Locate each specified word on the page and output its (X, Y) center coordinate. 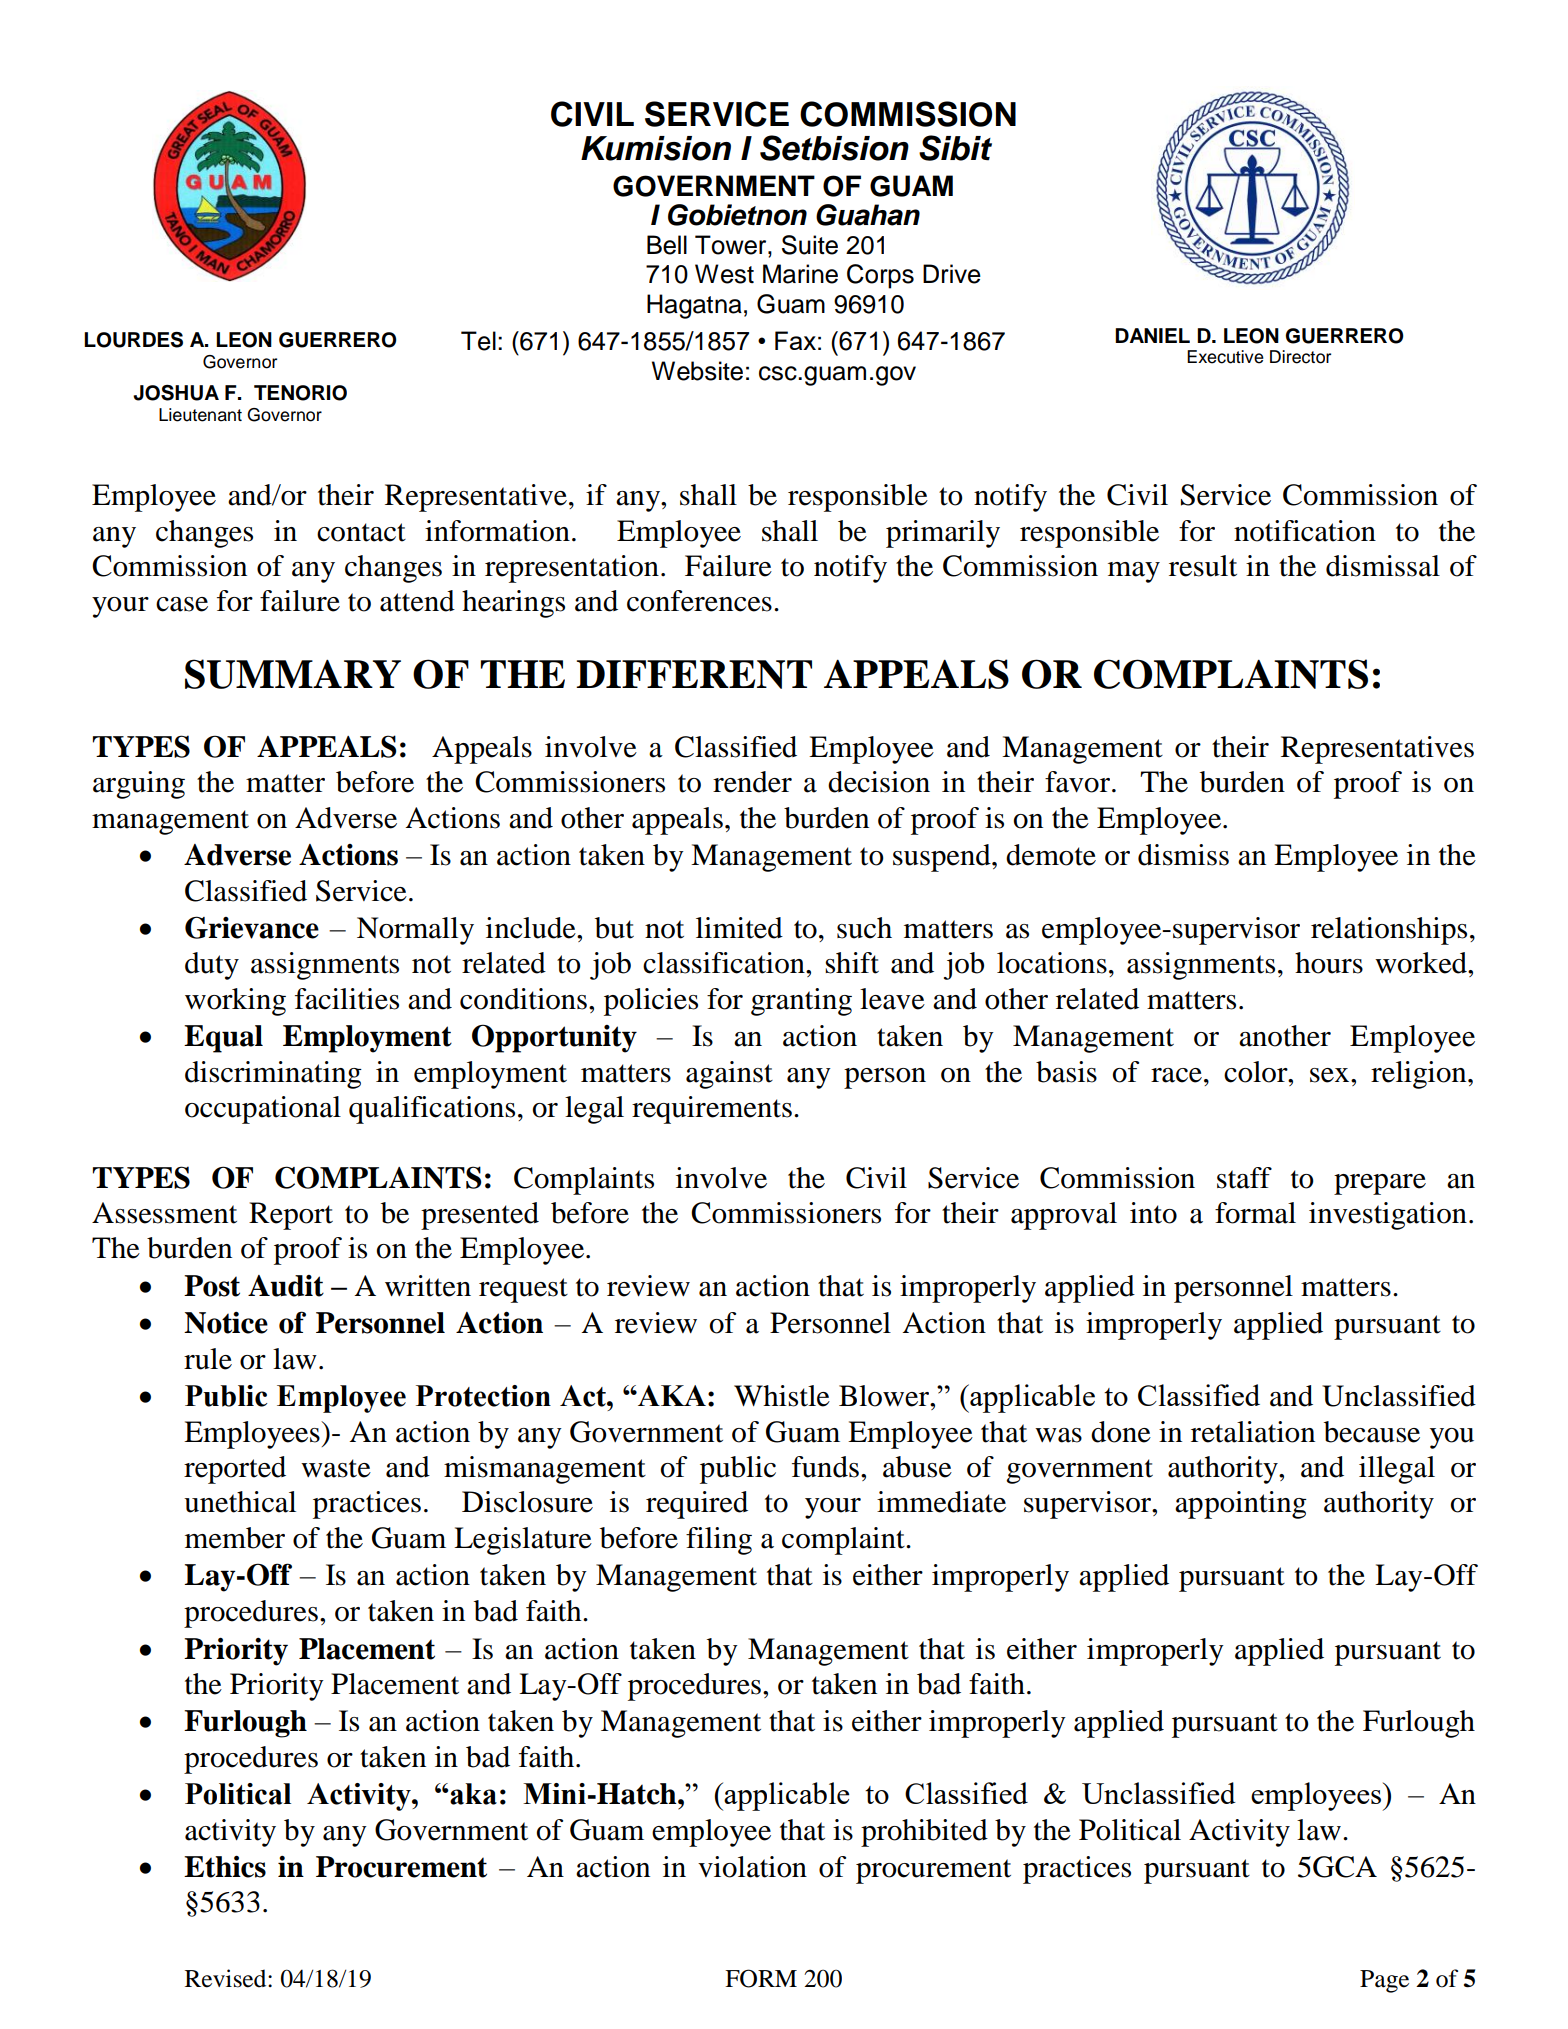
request (523, 1290)
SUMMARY (293, 674)
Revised (227, 1978)
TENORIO (300, 393)
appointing (1241, 1505)
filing (719, 1541)
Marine (800, 274)
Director (1300, 357)
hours (1329, 963)
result (1203, 566)
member (235, 1538)
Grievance (252, 927)
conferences (699, 601)
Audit (286, 1286)
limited (739, 928)
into (1153, 1213)
